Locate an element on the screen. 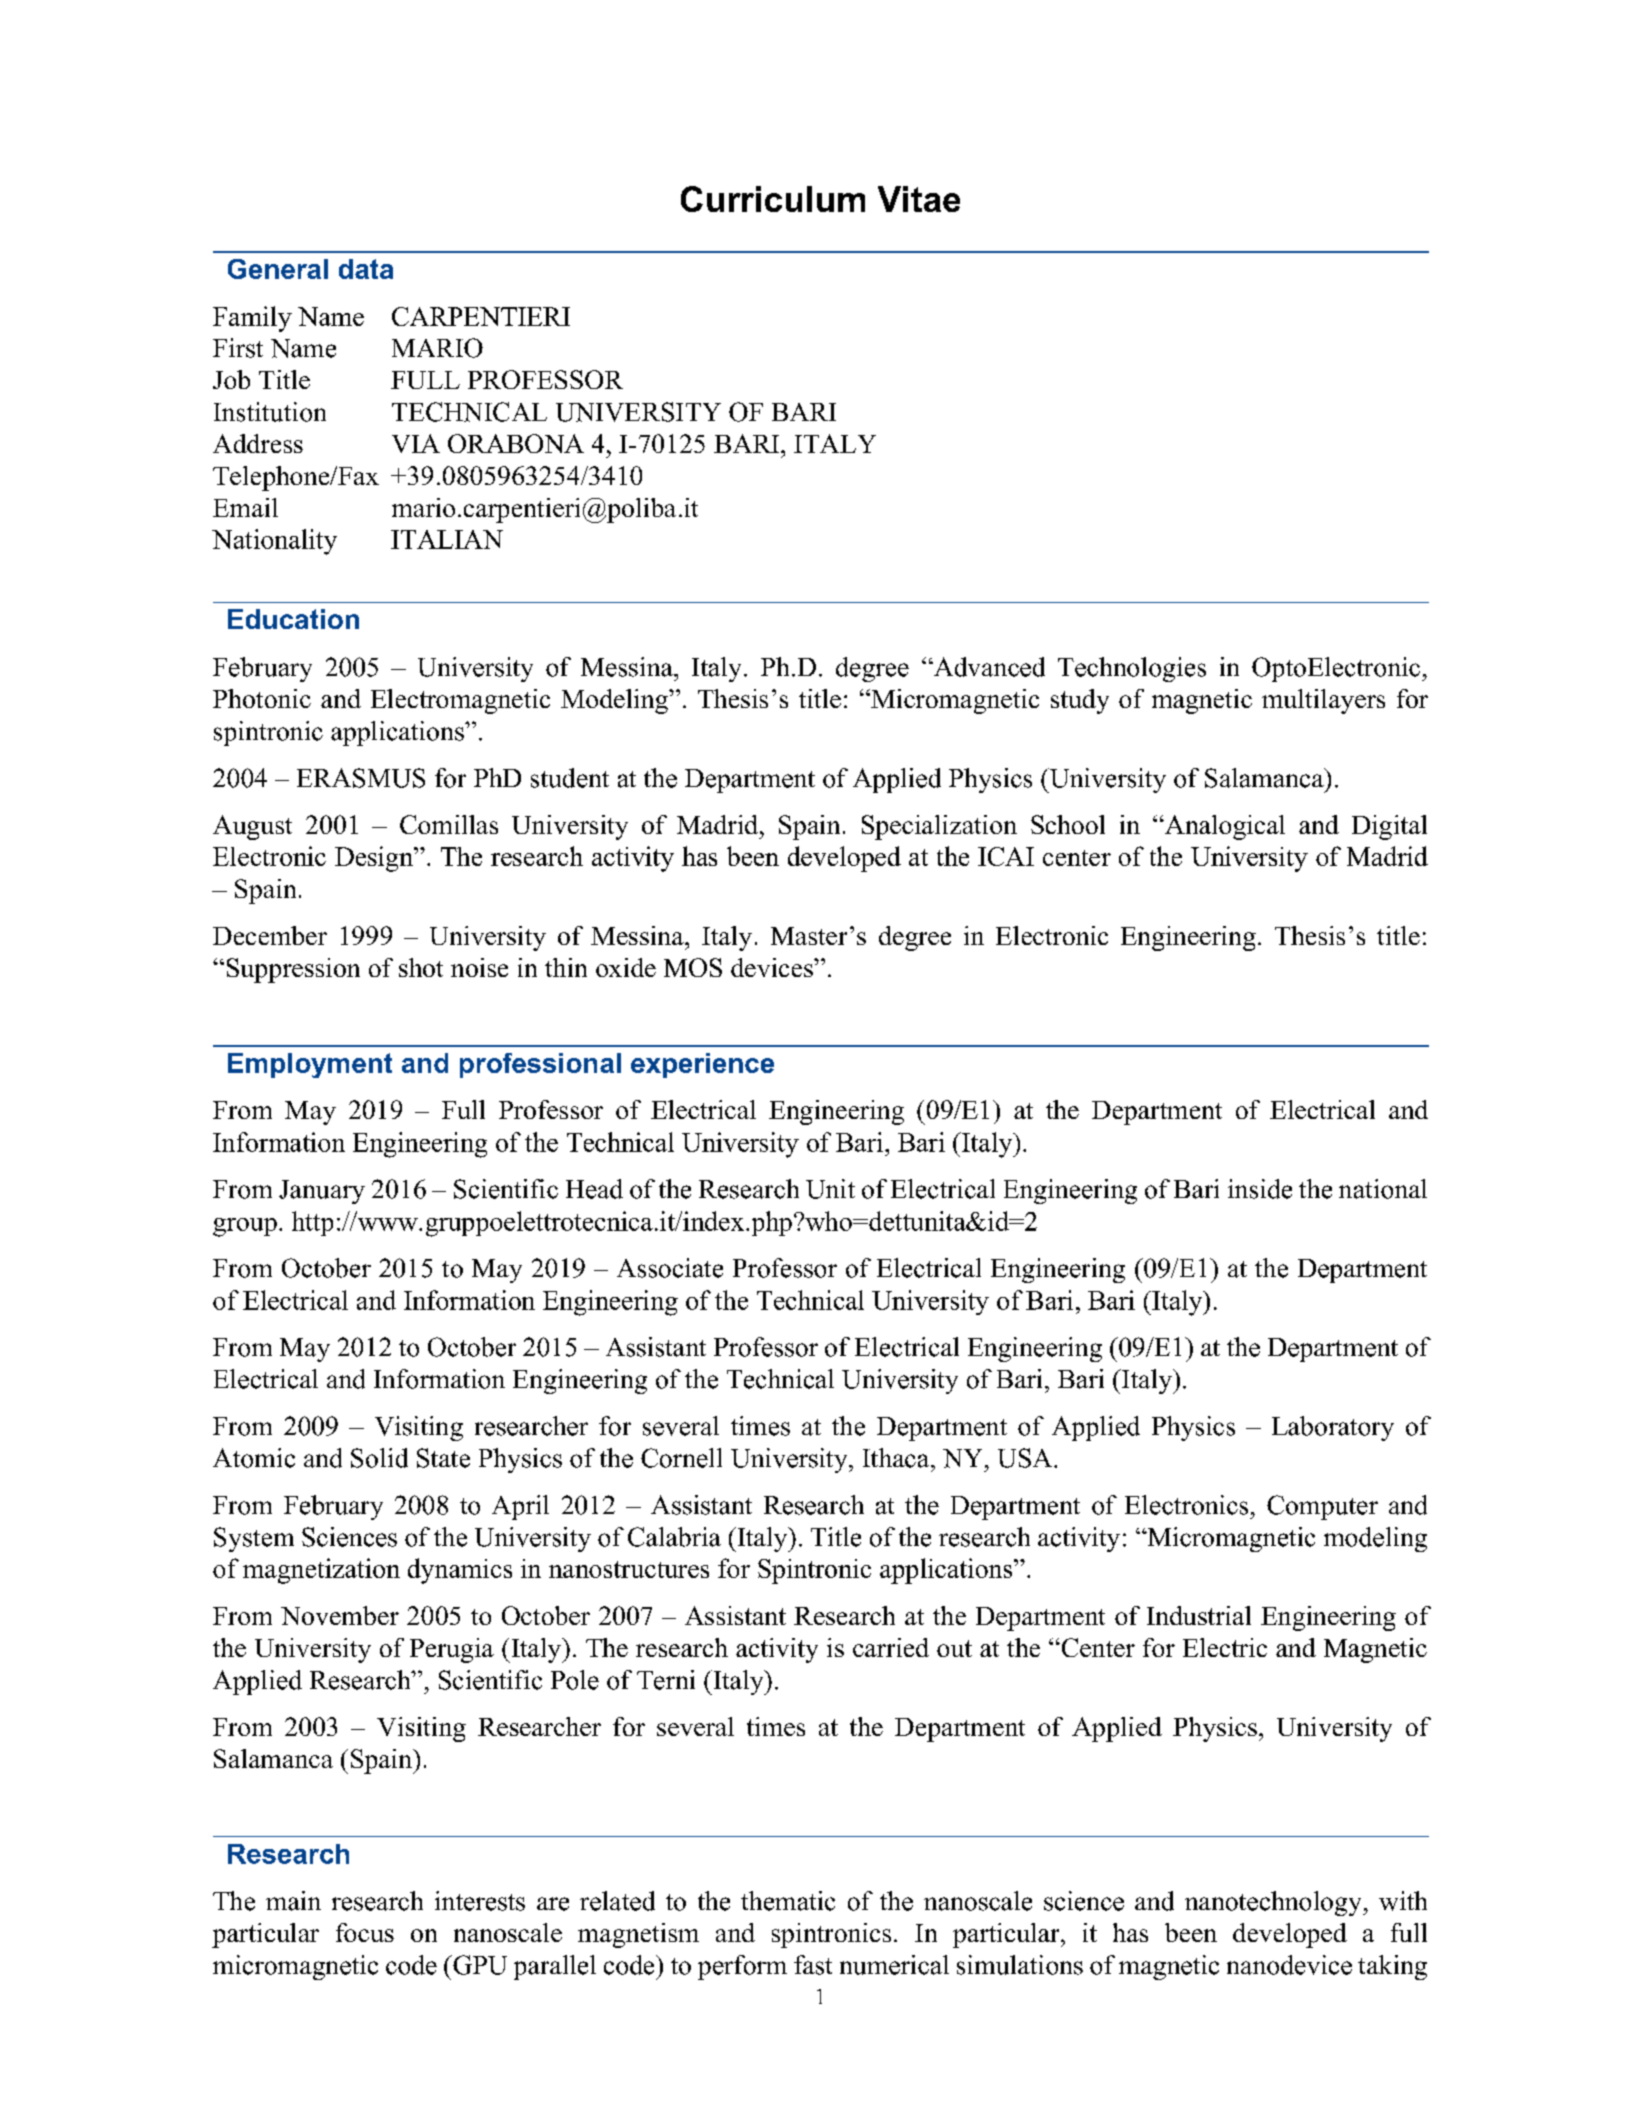  data is located at coordinates (366, 269).
